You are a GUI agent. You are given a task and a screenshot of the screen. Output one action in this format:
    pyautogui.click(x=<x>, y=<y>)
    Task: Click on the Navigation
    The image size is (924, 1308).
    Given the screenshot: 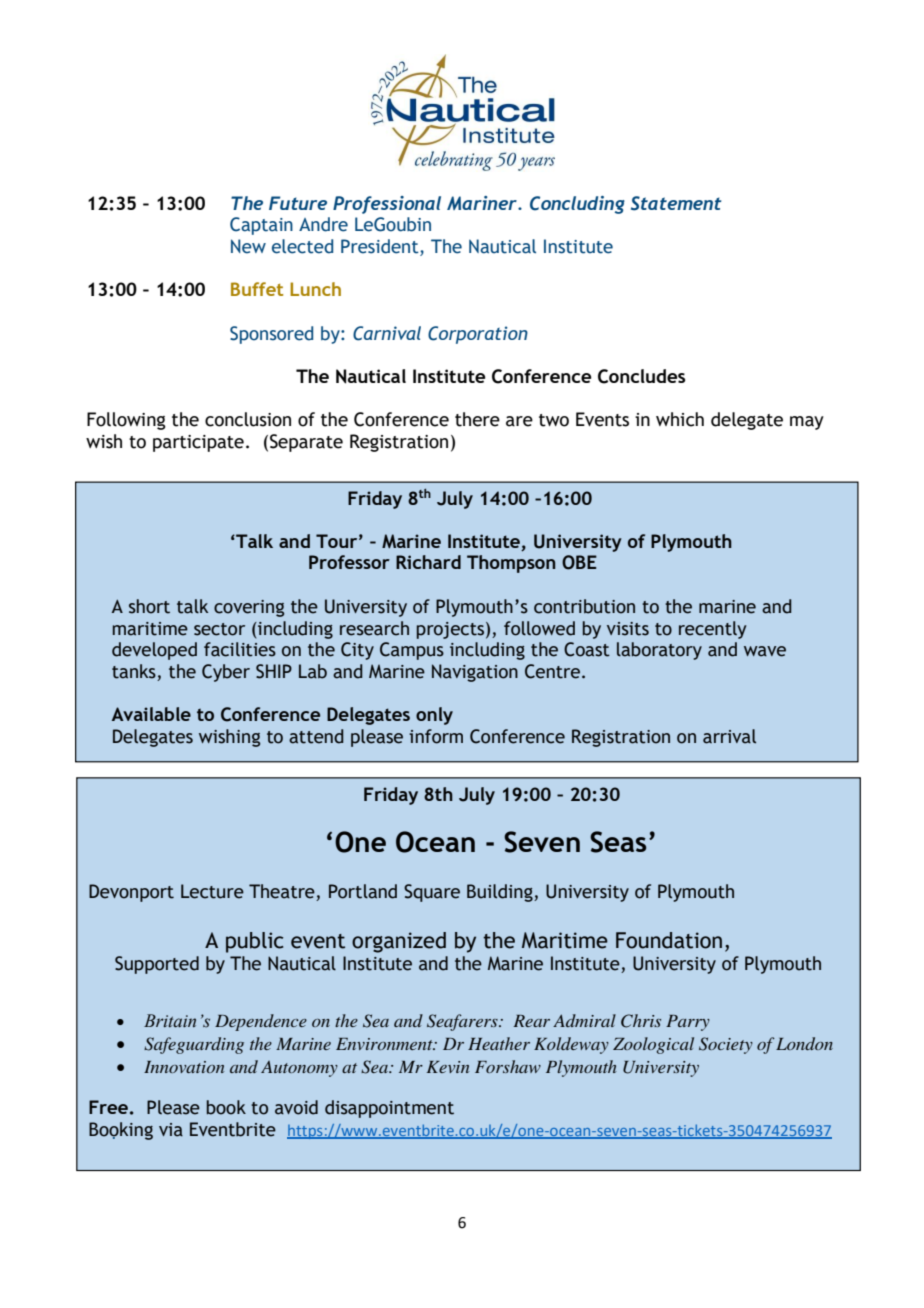 What is the action you would take?
    pyautogui.click(x=475, y=673)
